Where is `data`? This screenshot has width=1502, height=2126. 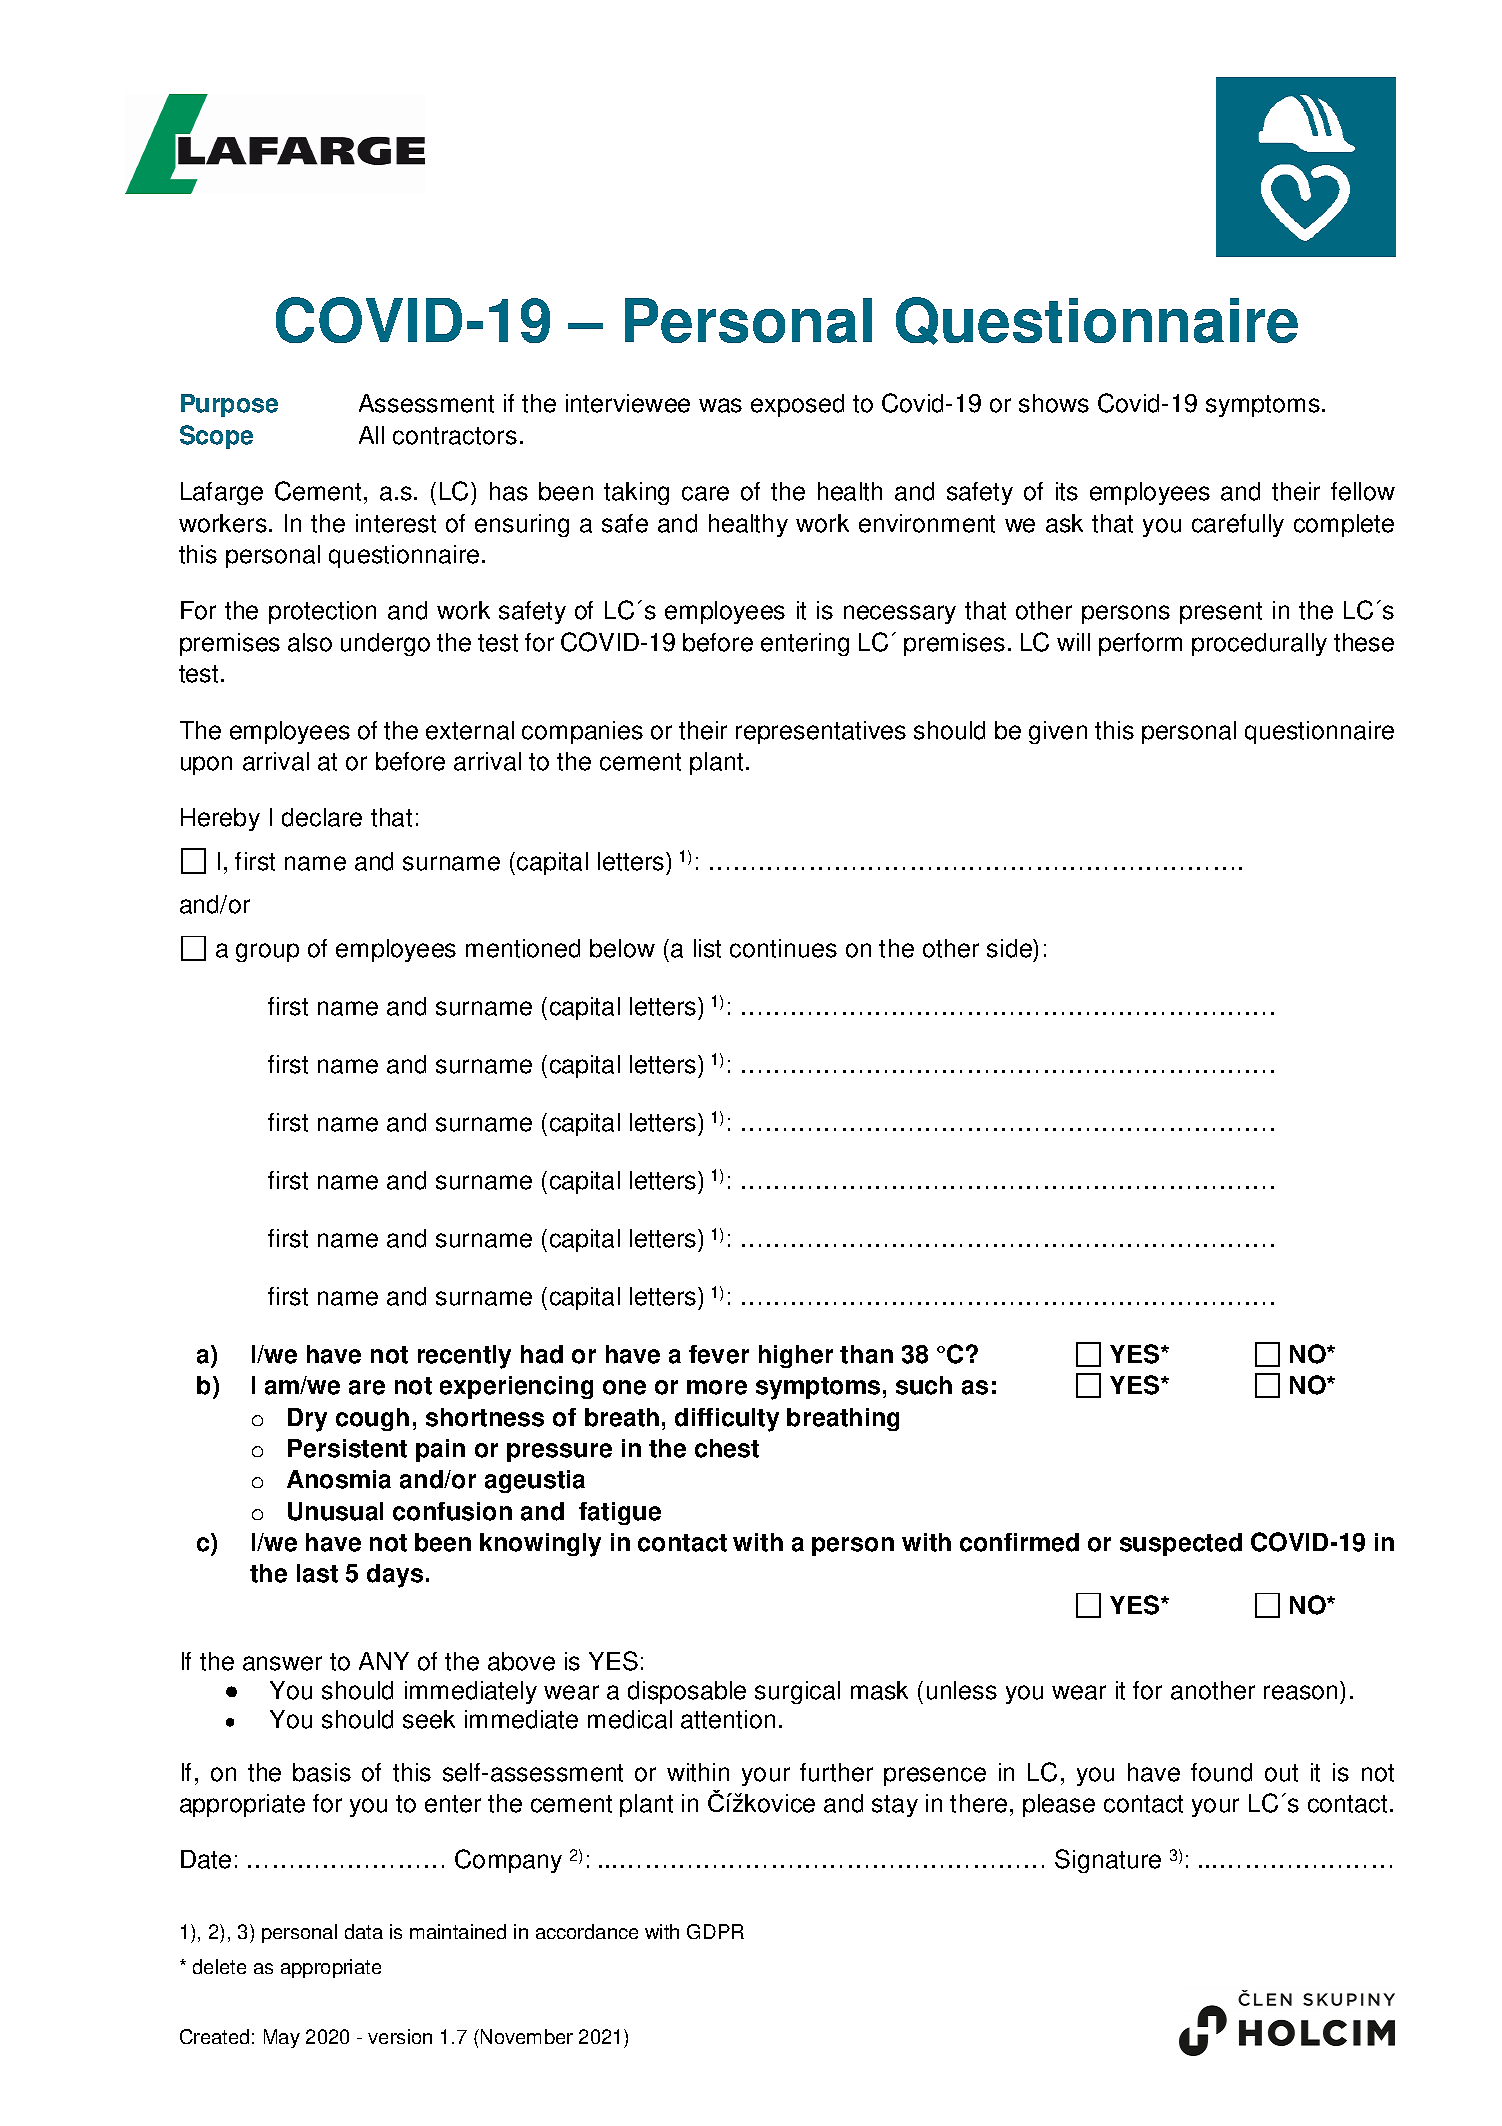
data is located at coordinates (364, 1931).
